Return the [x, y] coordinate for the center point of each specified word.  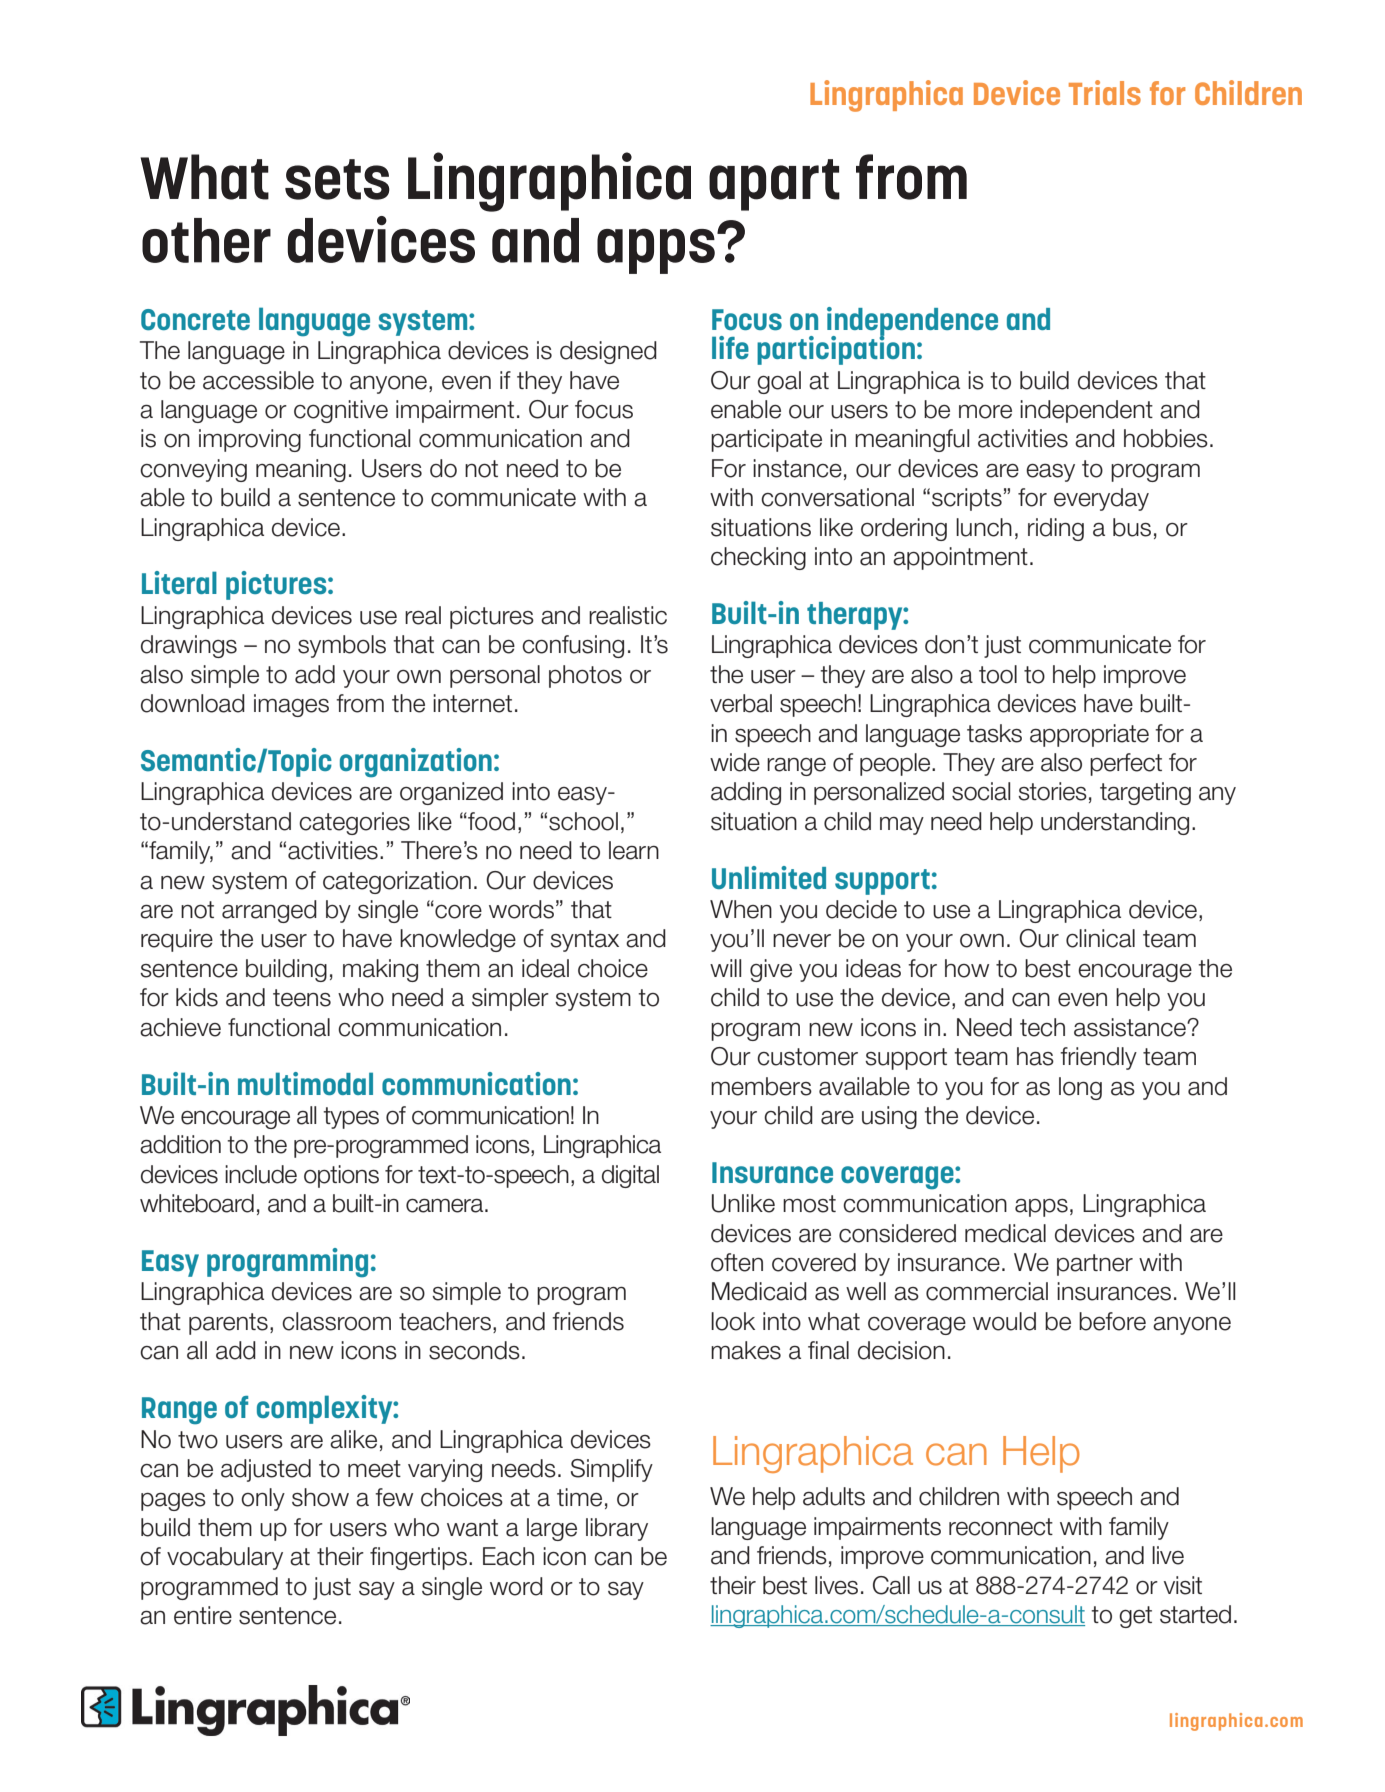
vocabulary [225, 1558]
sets [337, 179]
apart [774, 185]
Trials [1105, 92]
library [617, 1529]
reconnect [1001, 1527]
